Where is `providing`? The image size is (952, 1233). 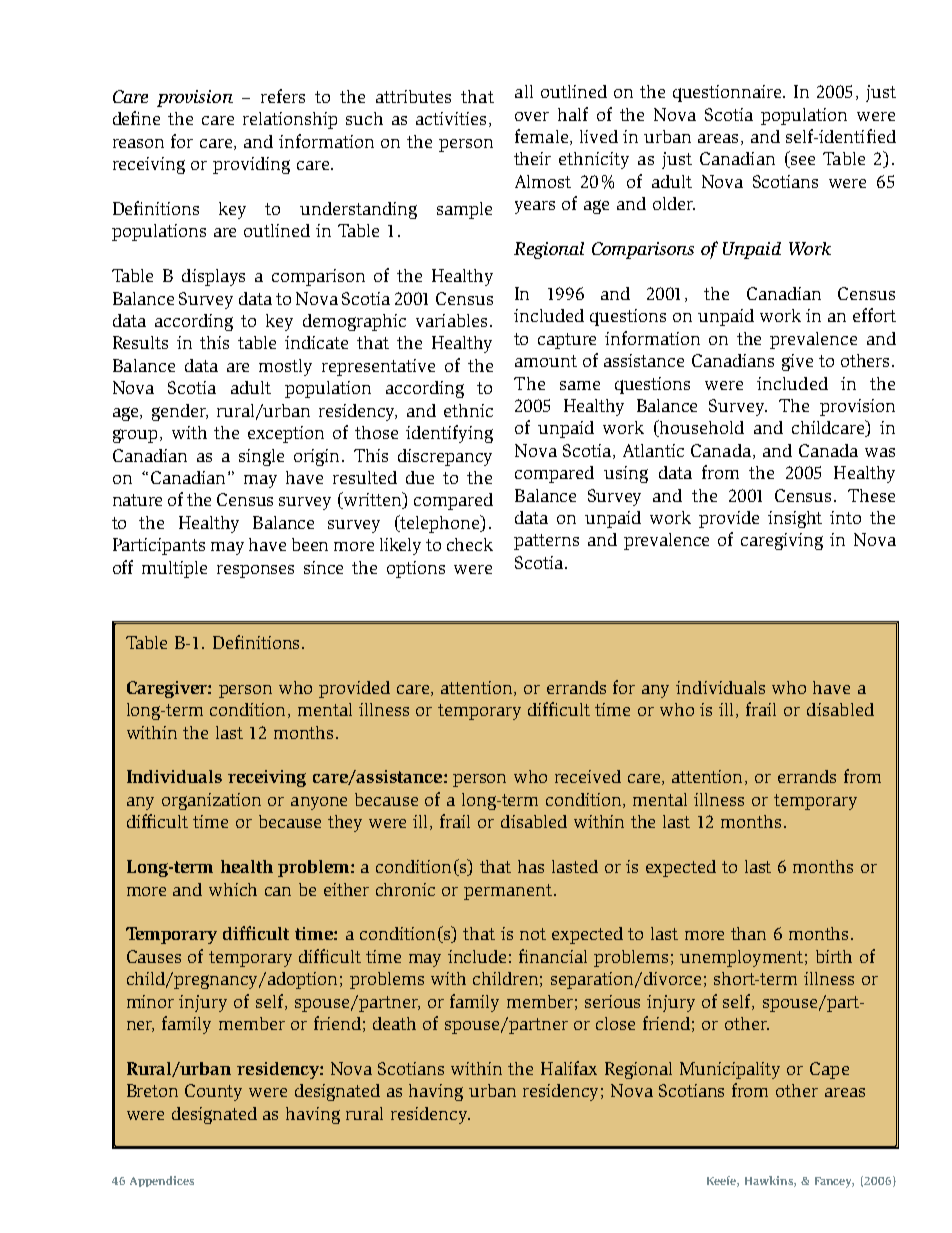 providing is located at coordinates (251, 165).
